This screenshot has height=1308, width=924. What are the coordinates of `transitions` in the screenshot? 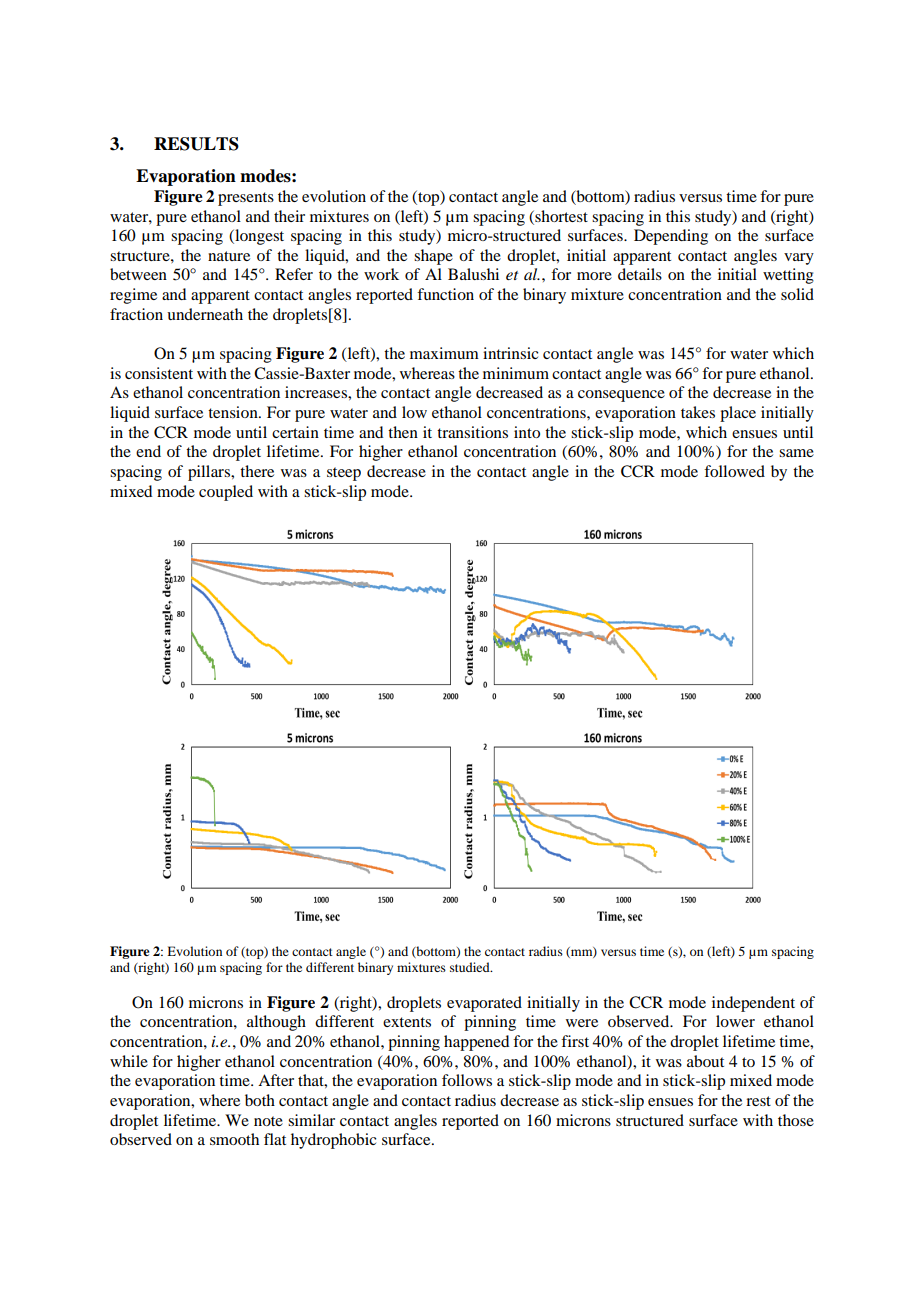 It's located at (472, 432).
